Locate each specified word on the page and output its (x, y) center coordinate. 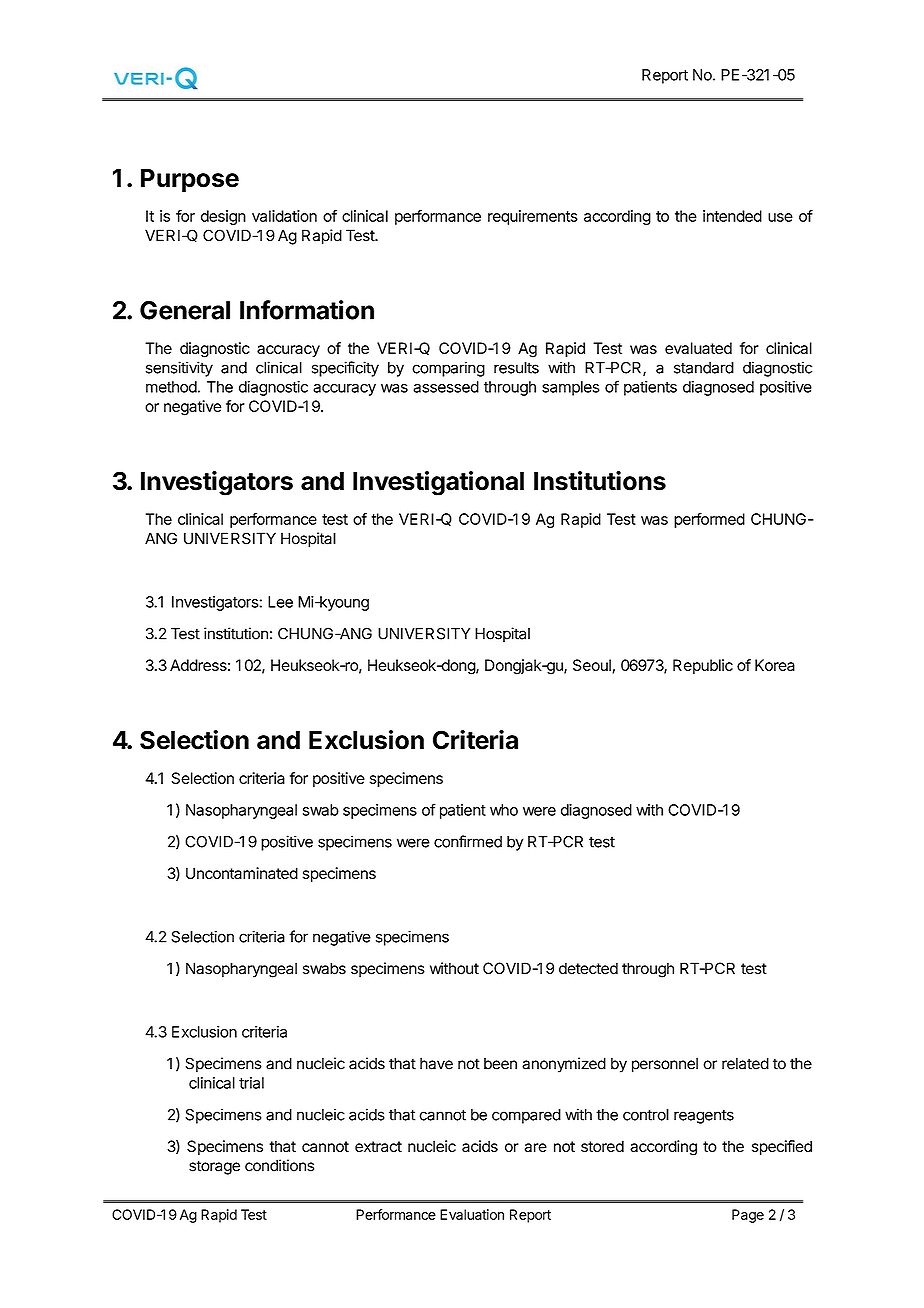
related (745, 1063)
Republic (703, 666)
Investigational (438, 483)
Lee (280, 602)
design (223, 217)
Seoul (593, 666)
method (171, 387)
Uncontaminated (242, 873)
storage (214, 1167)
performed (709, 520)
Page (748, 1216)
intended (732, 216)
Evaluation (472, 1214)
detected (588, 968)
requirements (533, 217)
